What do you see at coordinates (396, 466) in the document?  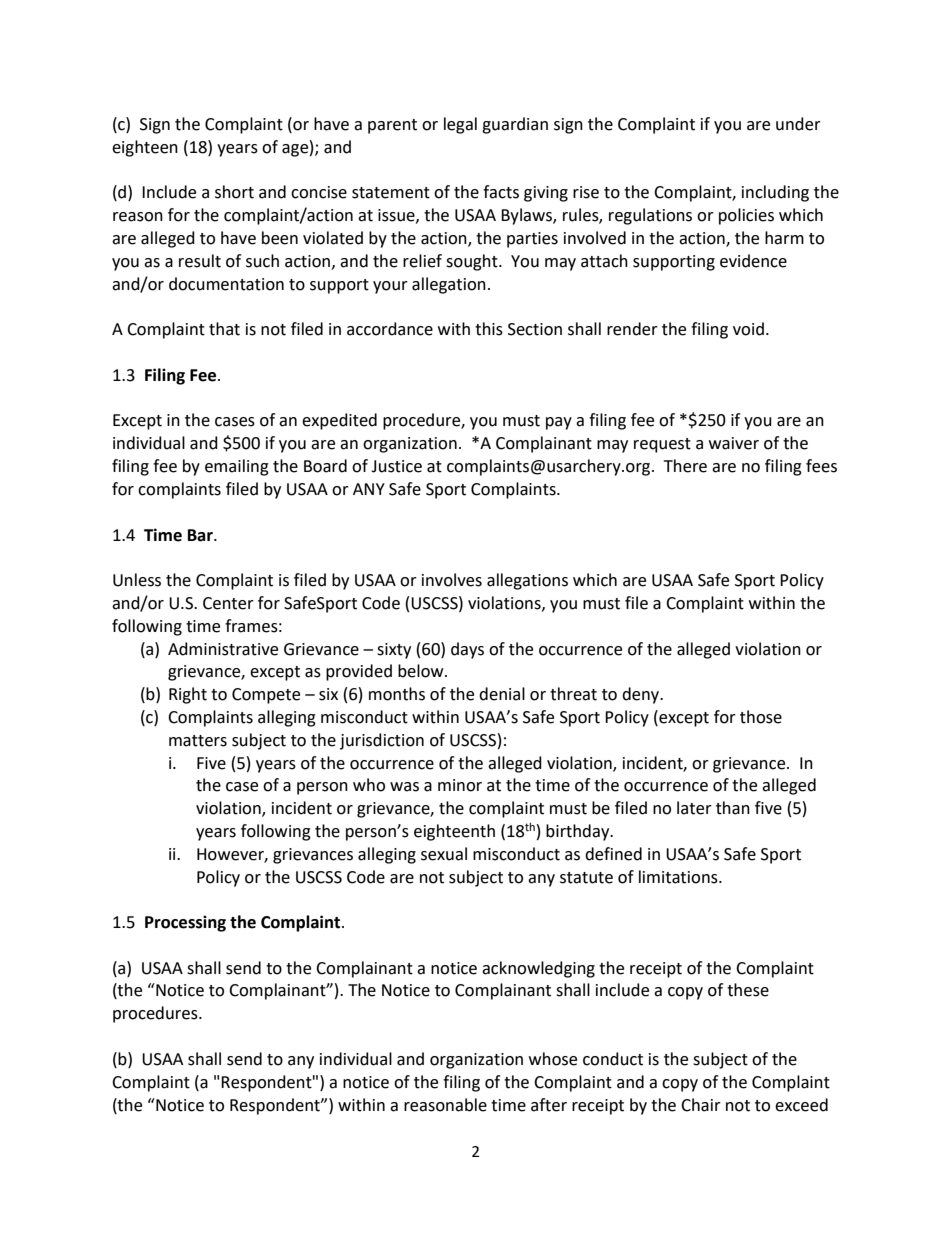 I see `Justice` at bounding box center [396, 466].
